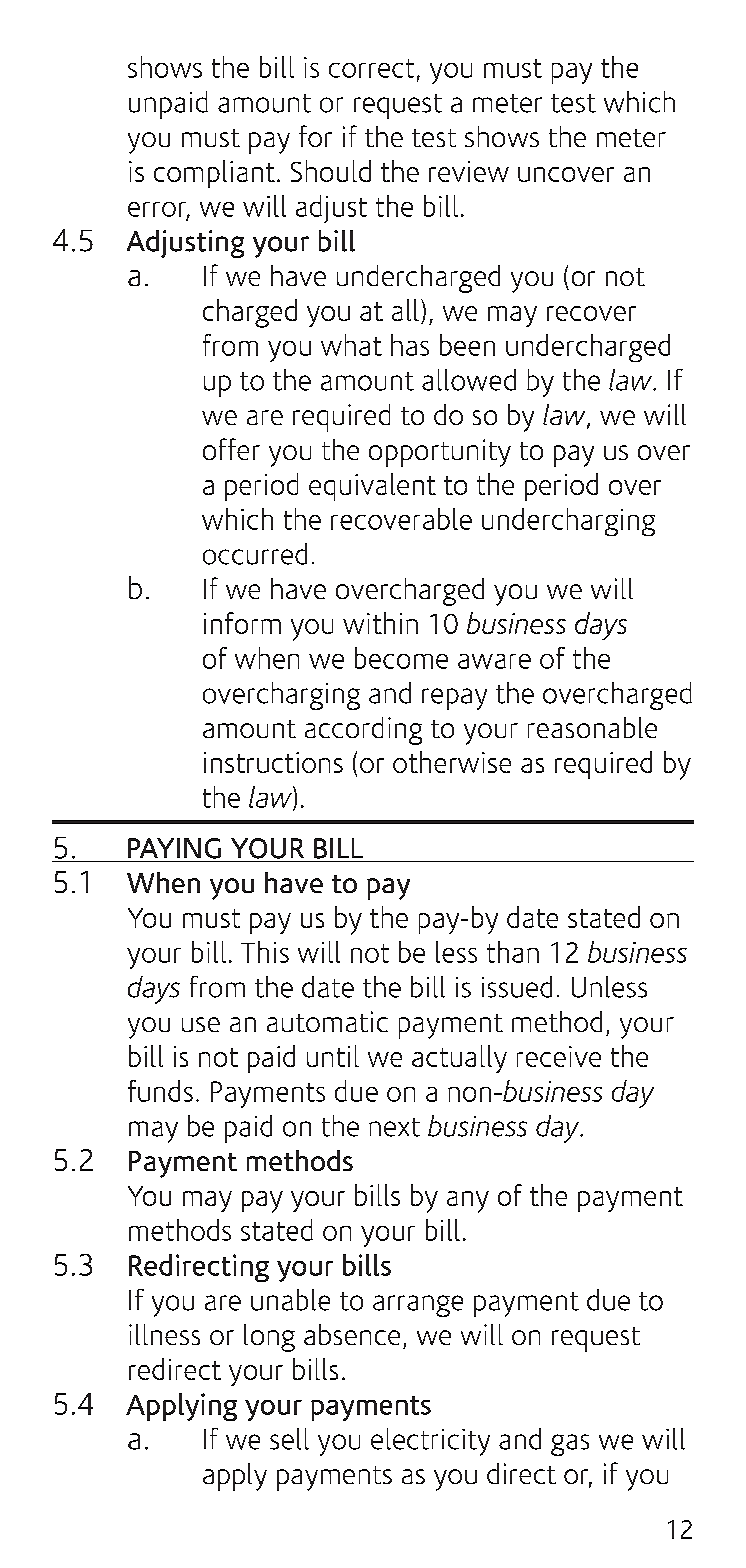  What do you see at coordinates (570, 1445) in the screenshot?
I see `gas` at bounding box center [570, 1445].
